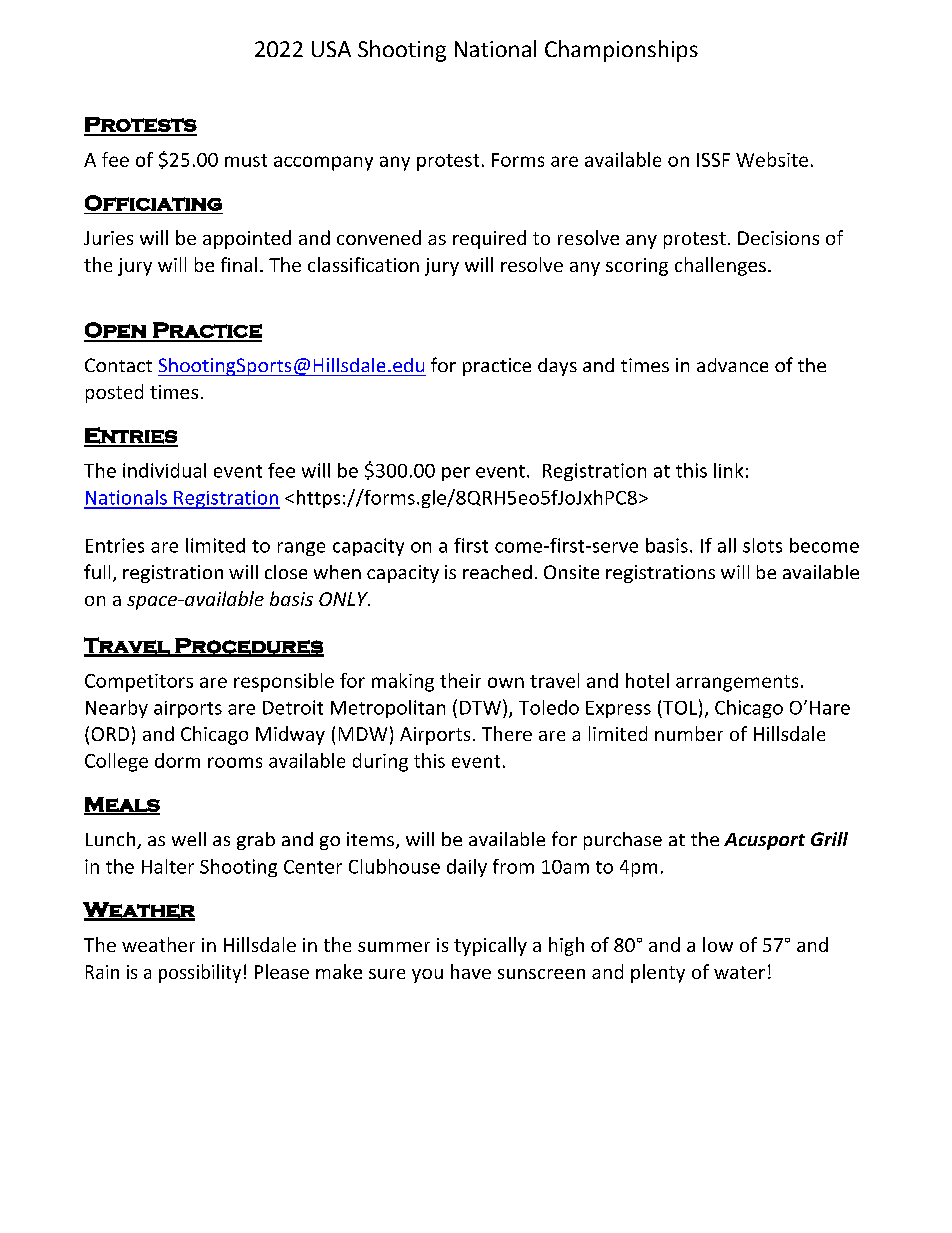  What do you see at coordinates (490, 946) in the document?
I see `typically` at bounding box center [490, 946].
